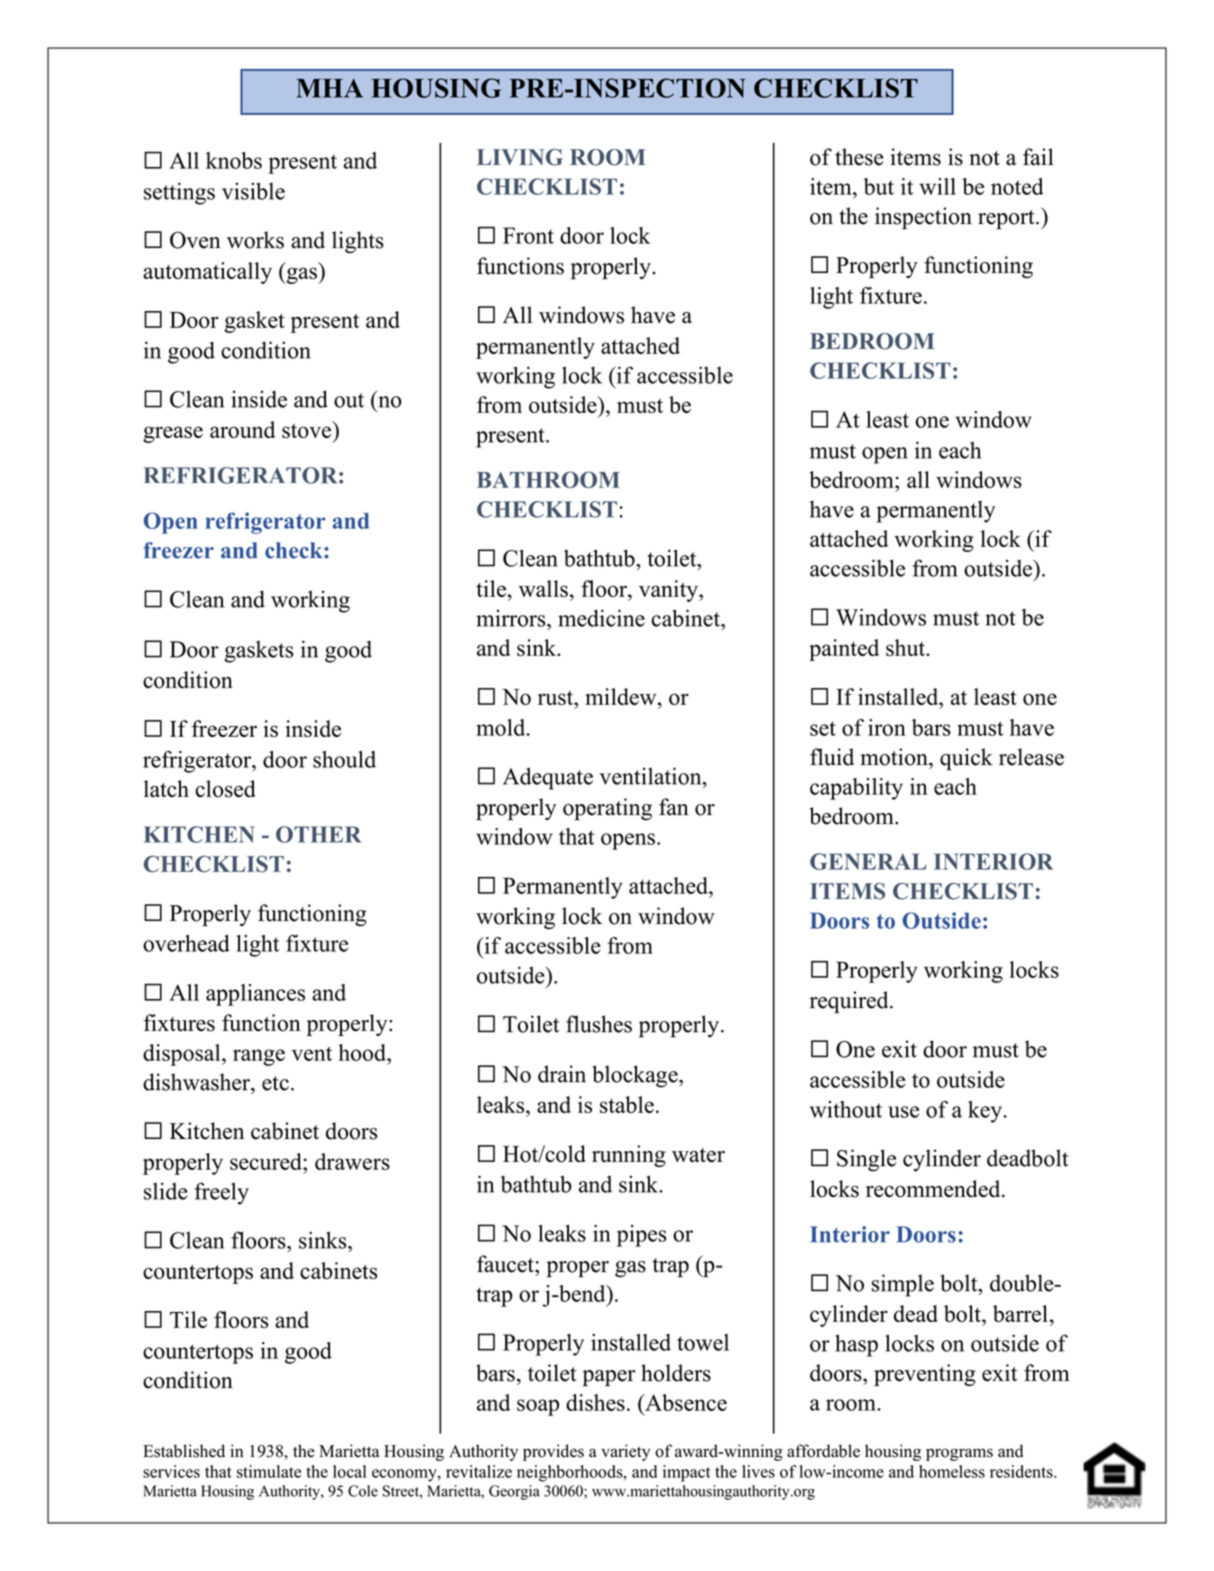 Image resolution: width=1214 pixels, height=1571 pixels. Describe the element at coordinates (528, 235) in the page. I see `Front` at that location.
